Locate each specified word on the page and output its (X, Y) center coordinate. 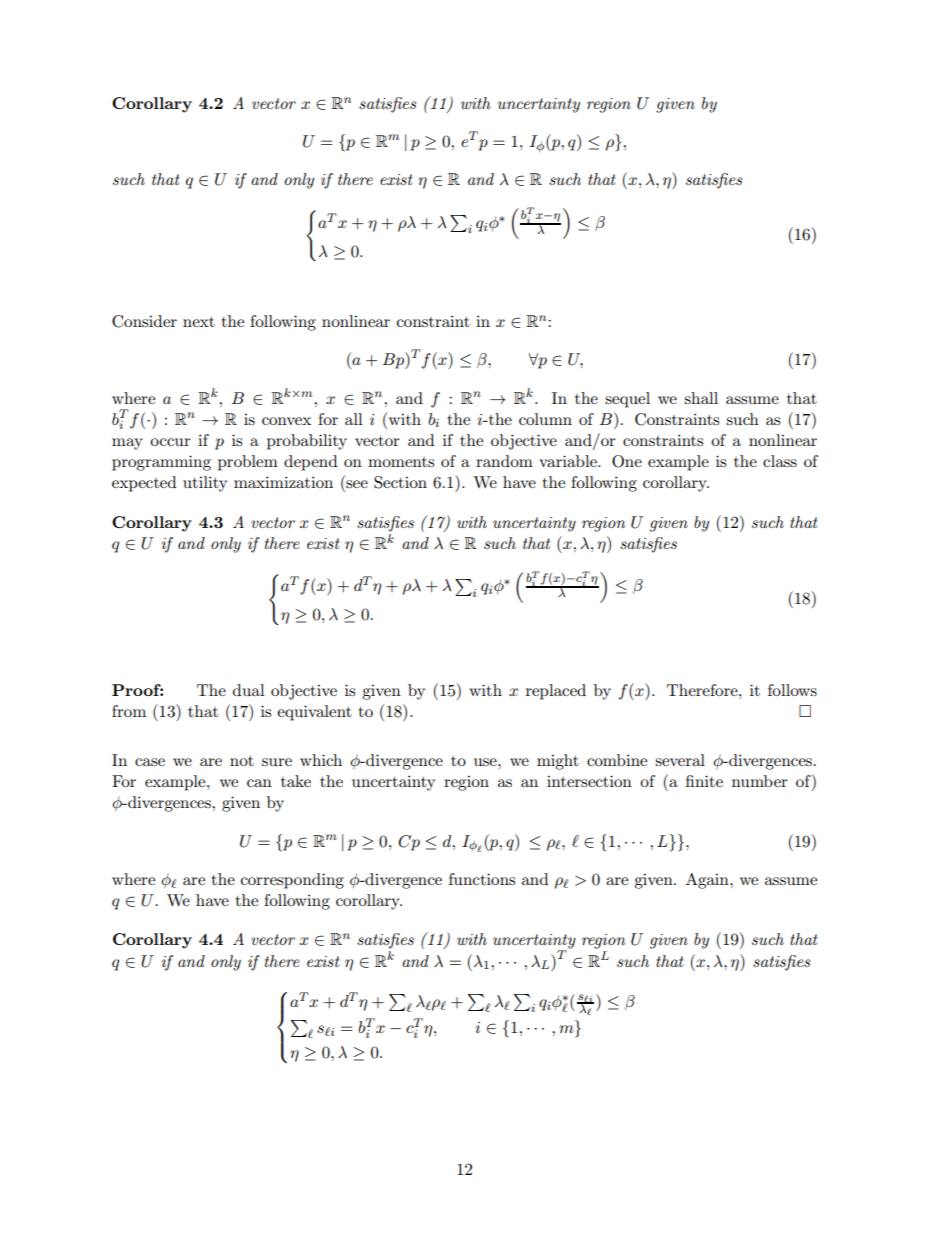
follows (792, 690)
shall (701, 398)
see (357, 484)
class (780, 461)
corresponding (292, 881)
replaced (556, 692)
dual (249, 690)
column (545, 419)
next (199, 322)
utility (205, 484)
